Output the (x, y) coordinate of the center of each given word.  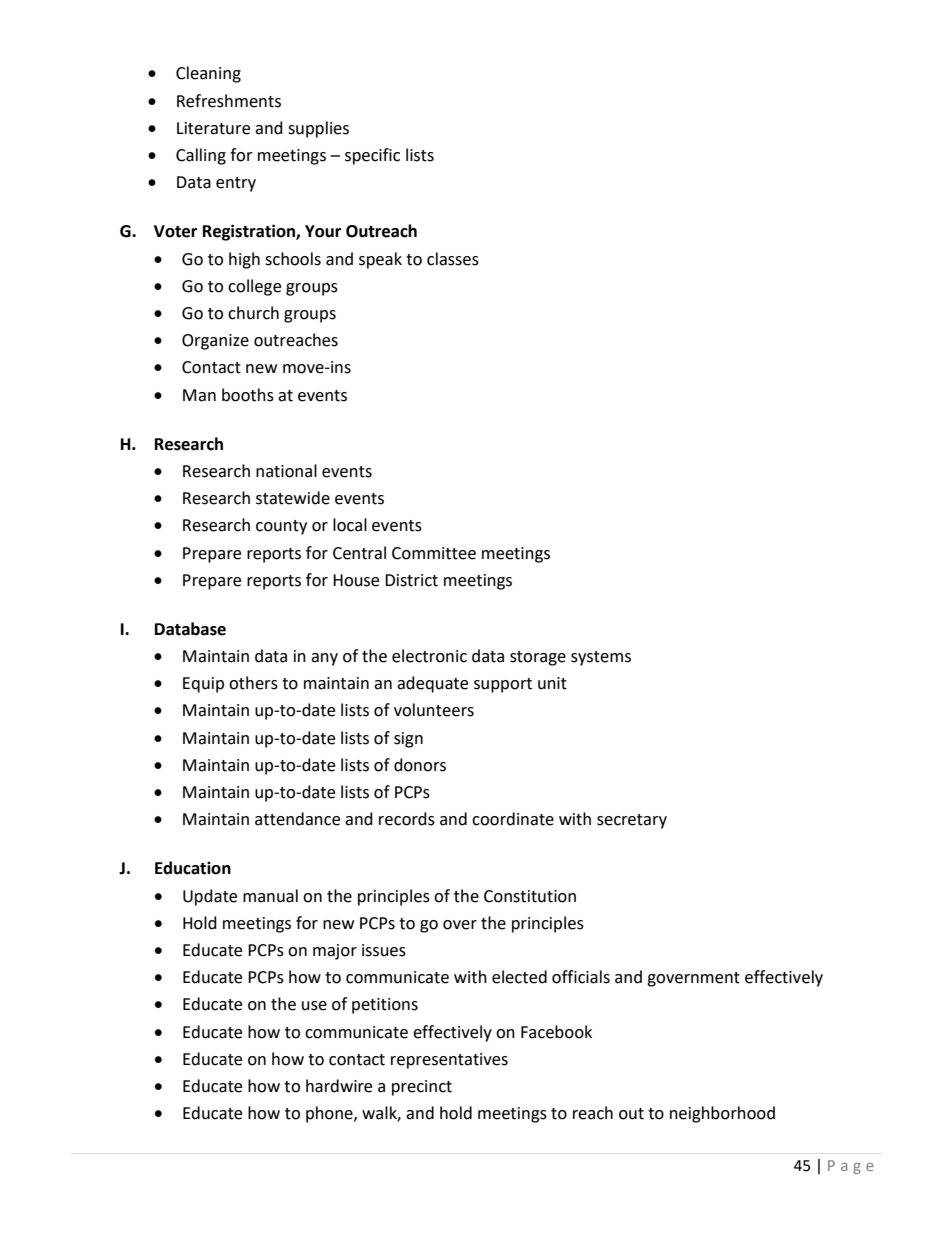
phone (330, 1114)
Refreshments (229, 101)
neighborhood (722, 1114)
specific (372, 156)
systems (601, 658)
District (411, 580)
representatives (449, 1061)
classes (453, 259)
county (281, 527)
